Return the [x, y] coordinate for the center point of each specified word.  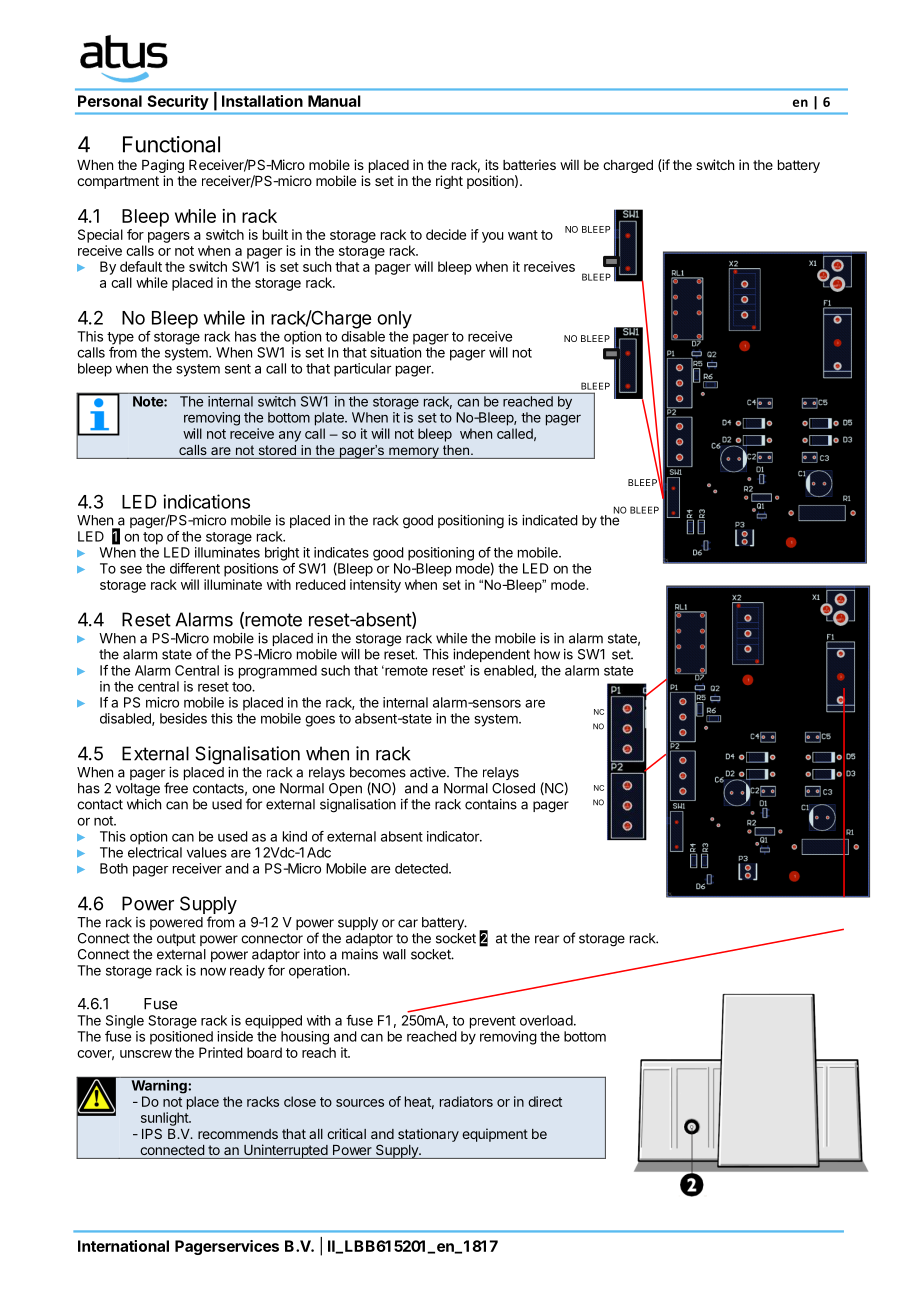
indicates [341, 552]
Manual [334, 101]
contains [491, 804]
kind [295, 836]
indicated [550, 520]
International [123, 1246]
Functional [171, 144]
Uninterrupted [285, 1151]
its [492, 164]
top [153, 538]
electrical [155, 852]
